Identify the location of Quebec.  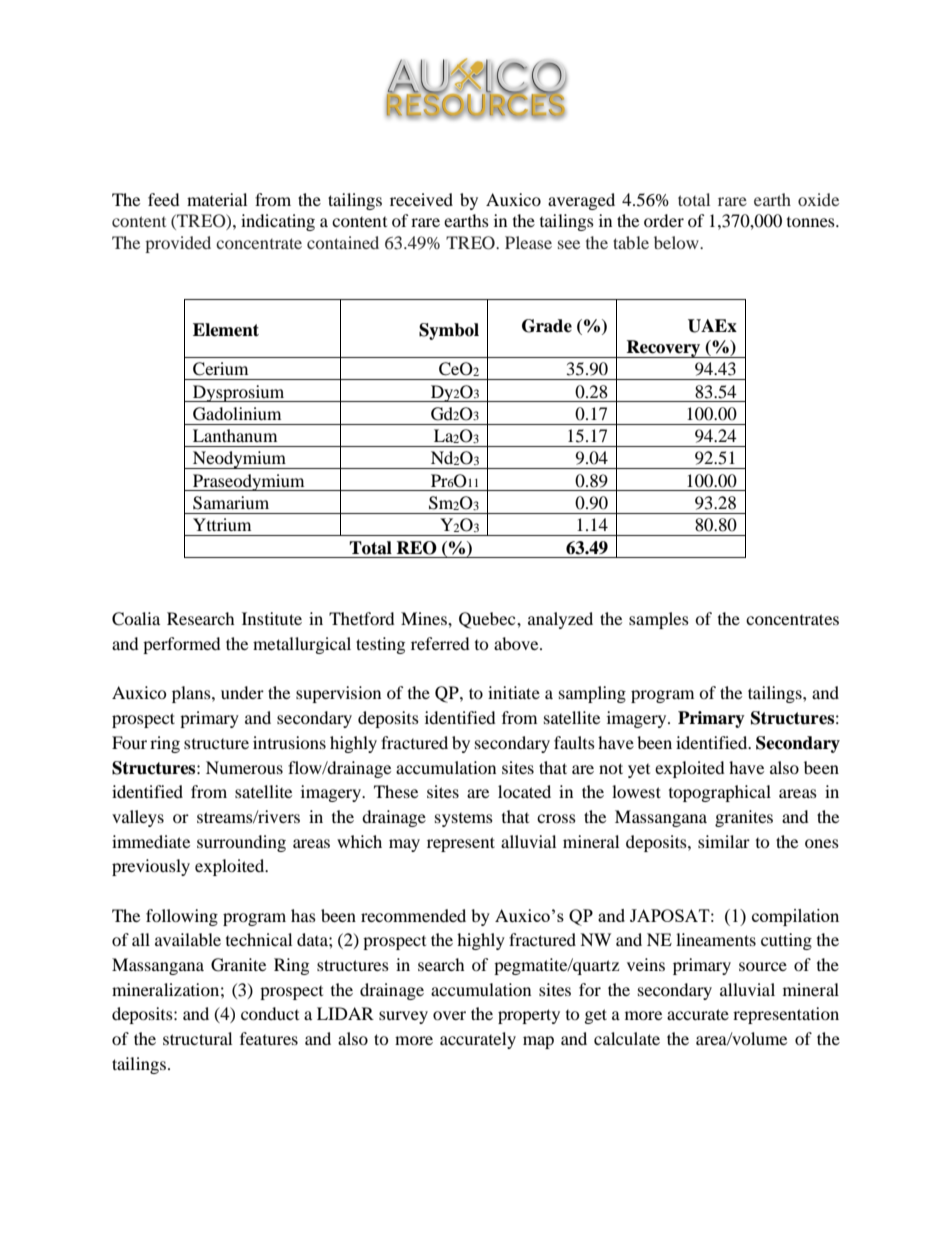
(488, 620).
